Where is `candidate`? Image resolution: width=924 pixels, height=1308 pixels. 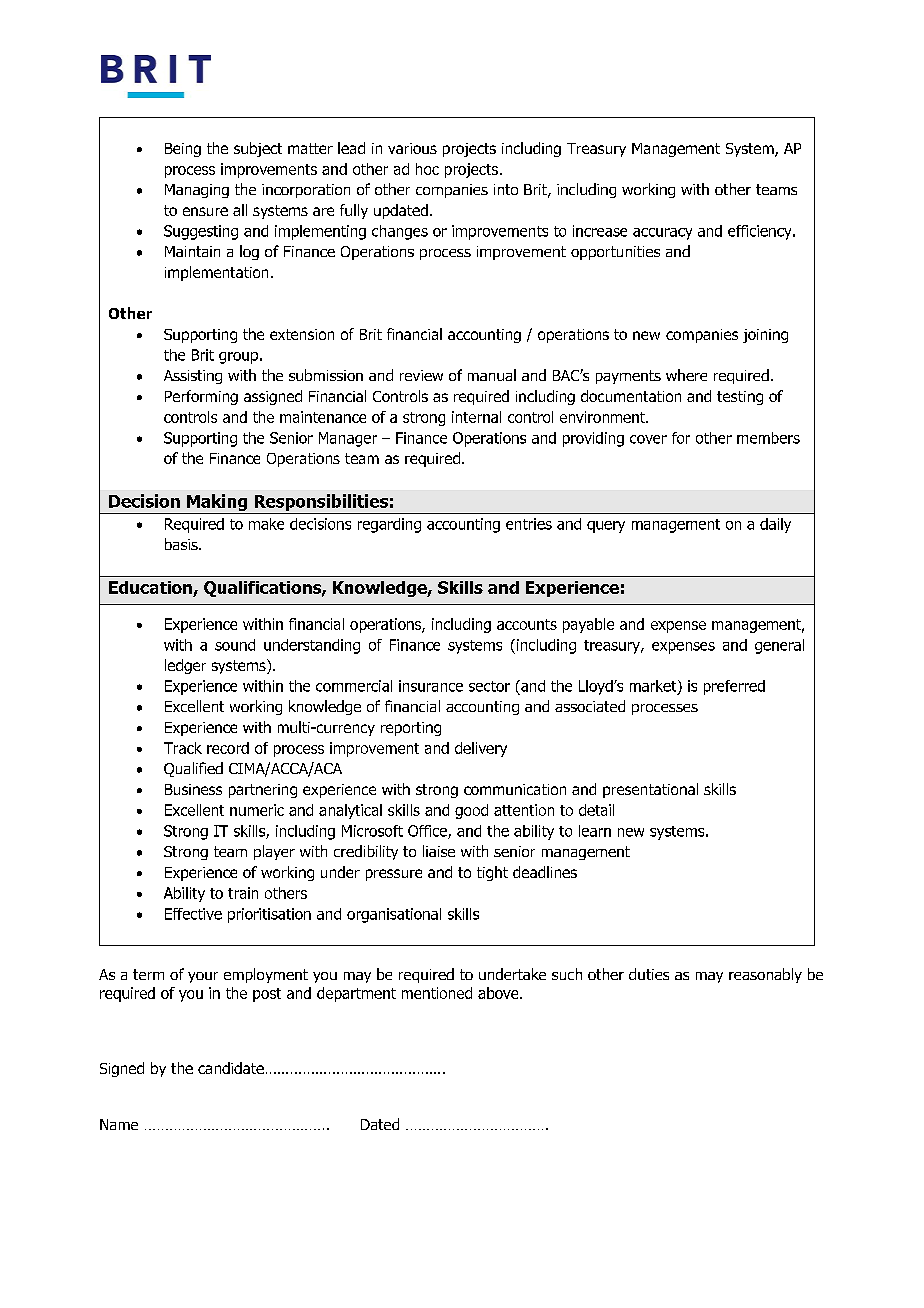 candidate is located at coordinates (231, 1068).
